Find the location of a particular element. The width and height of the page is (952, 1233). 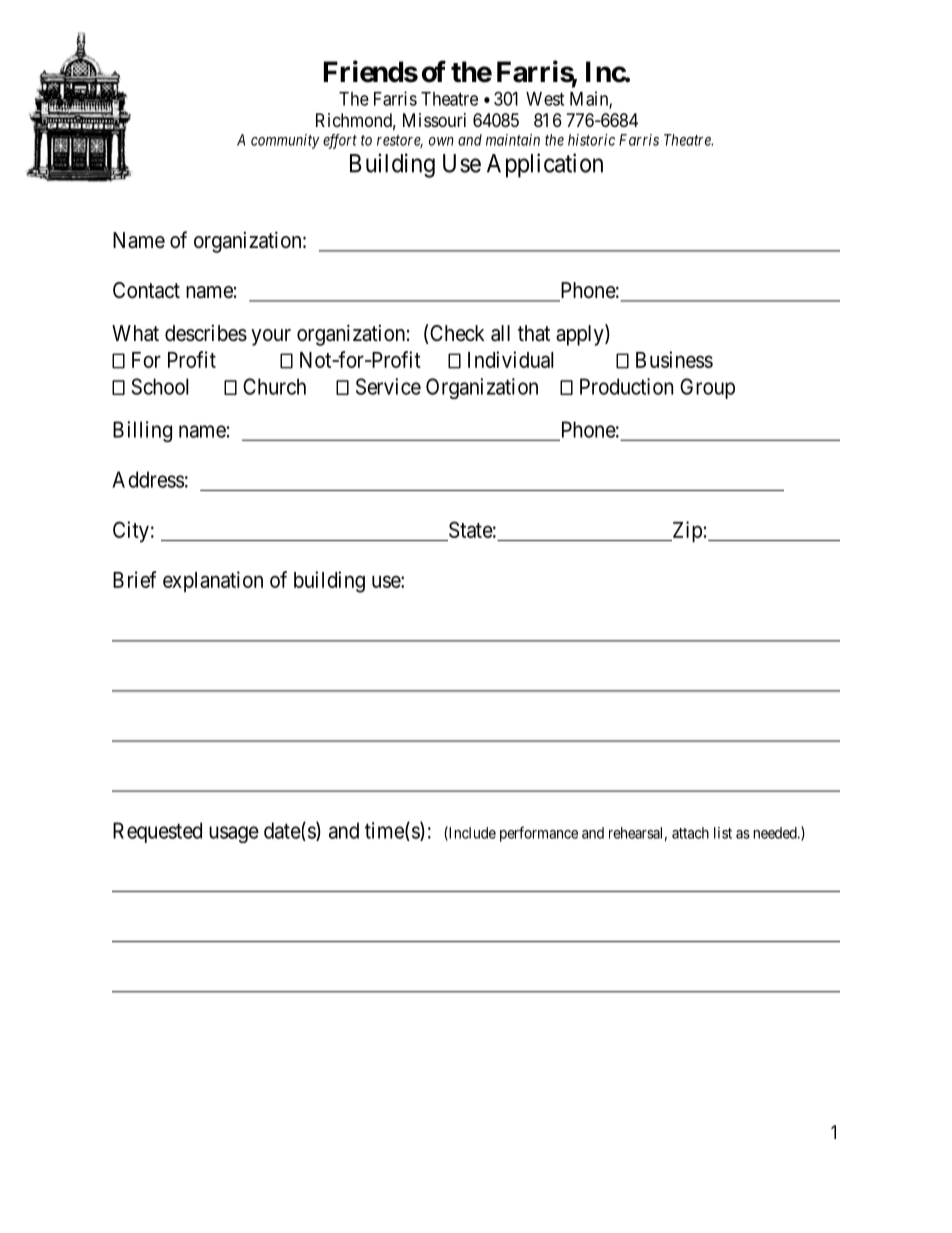

Zip is located at coordinates (686, 531).
